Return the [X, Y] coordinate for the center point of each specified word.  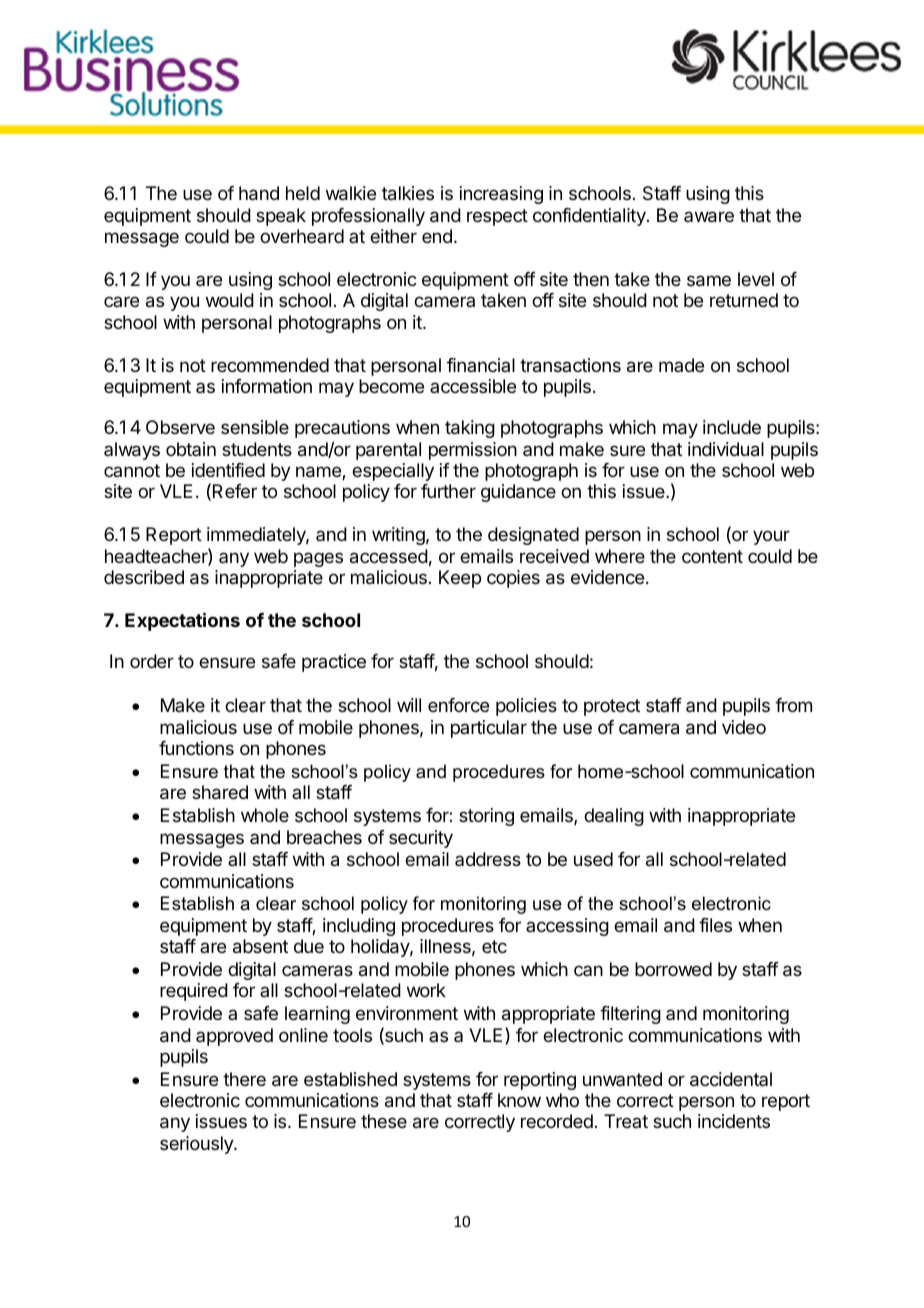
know [519, 1100]
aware [709, 217]
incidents [734, 1121]
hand [259, 193]
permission [473, 451]
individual [726, 449]
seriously [197, 1145]
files [715, 925]
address [488, 859]
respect [497, 217]
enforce [458, 705]
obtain [191, 449]
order [152, 661]
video [744, 727]
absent [260, 946]
